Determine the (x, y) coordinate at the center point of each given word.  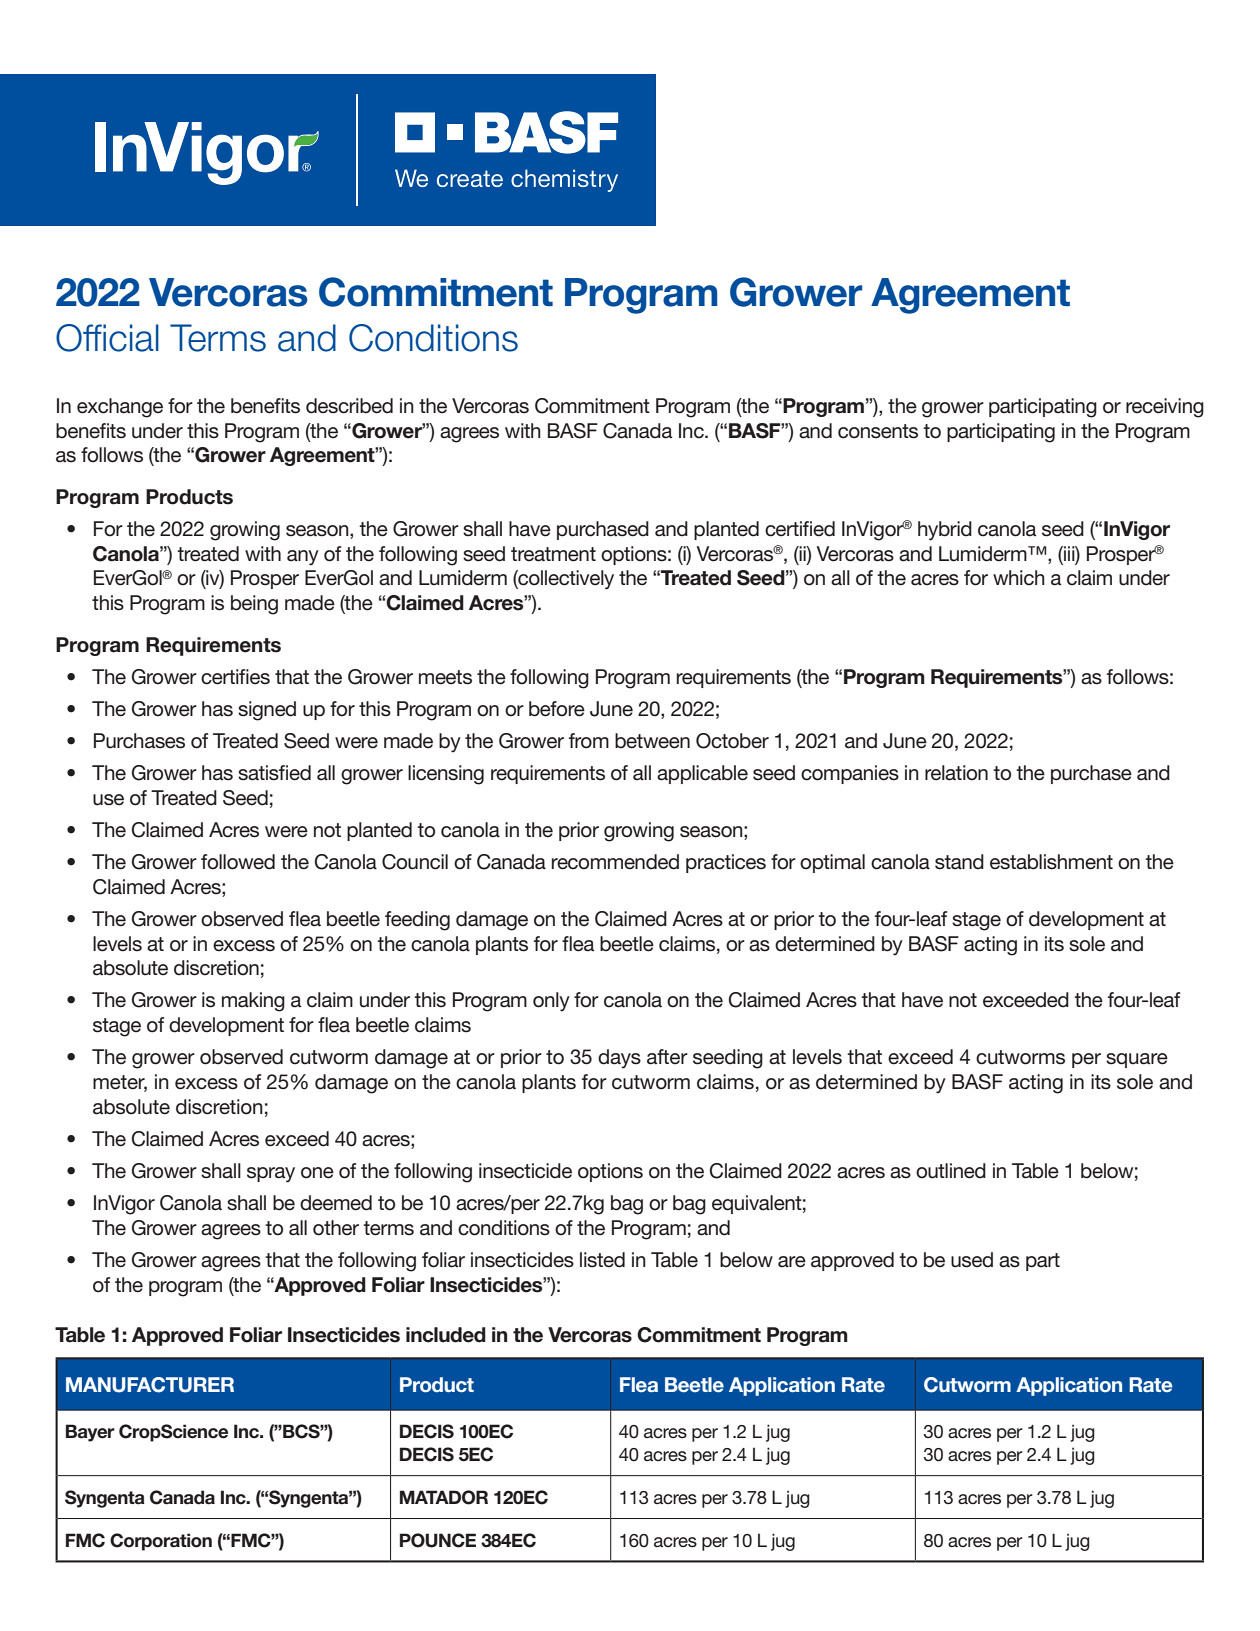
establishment (1051, 862)
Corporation (161, 1542)
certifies (235, 677)
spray (271, 1175)
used (972, 1260)
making (253, 1002)
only (551, 1002)
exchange (120, 408)
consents (878, 431)
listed (602, 1260)
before (557, 709)
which (1019, 578)
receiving (1165, 408)
